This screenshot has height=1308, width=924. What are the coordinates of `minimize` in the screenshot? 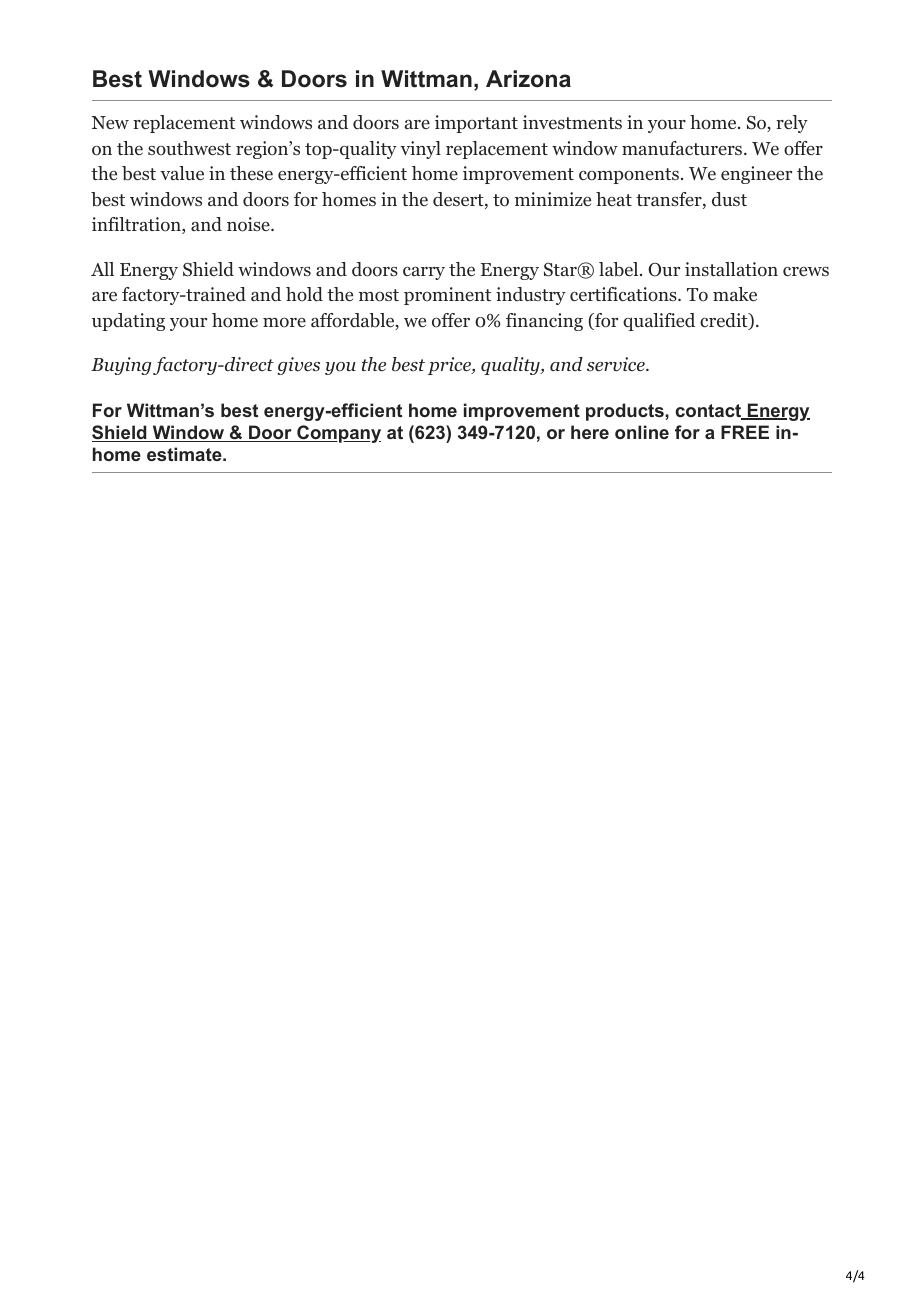 It's located at (553, 199).
